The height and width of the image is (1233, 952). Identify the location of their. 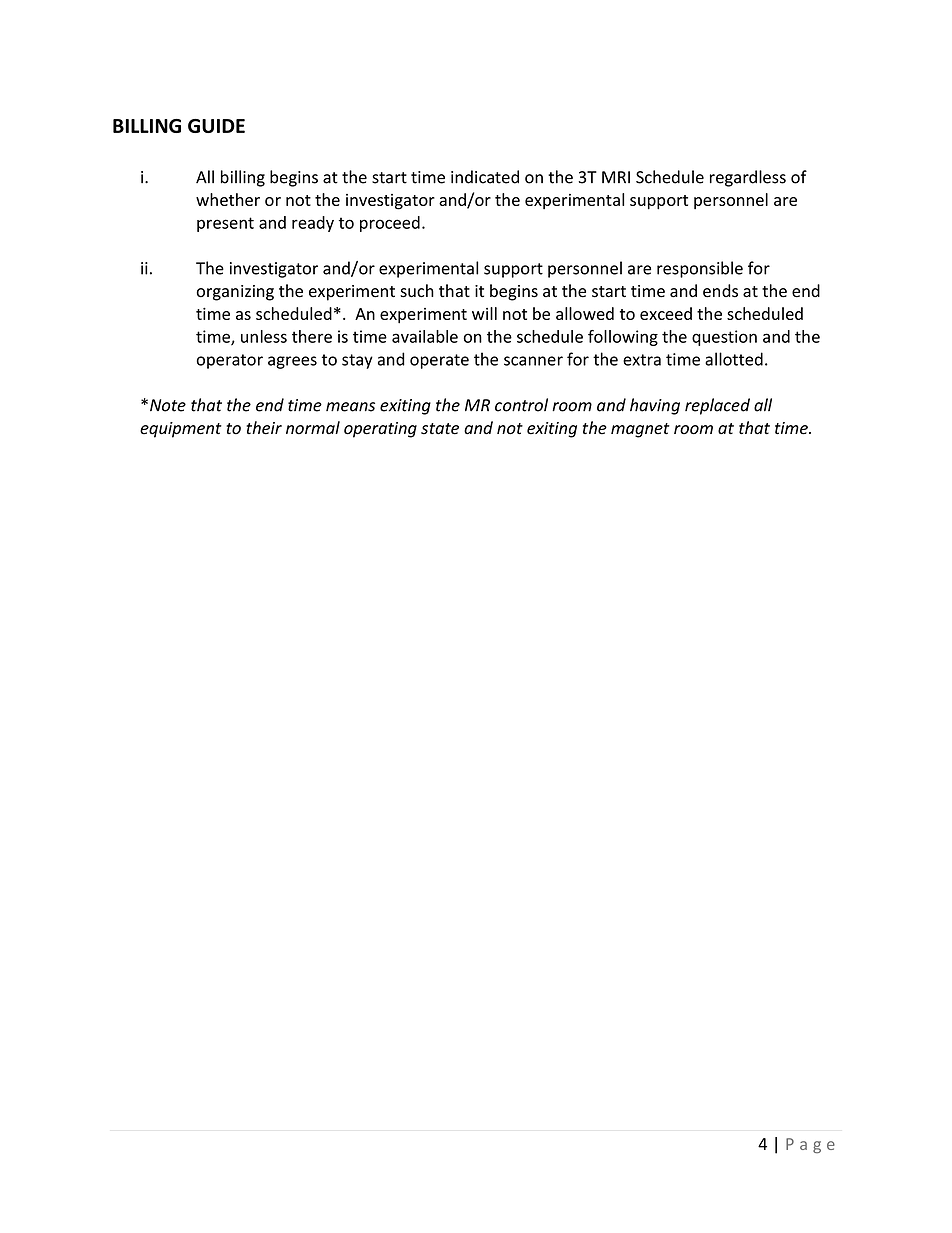
(264, 428).
